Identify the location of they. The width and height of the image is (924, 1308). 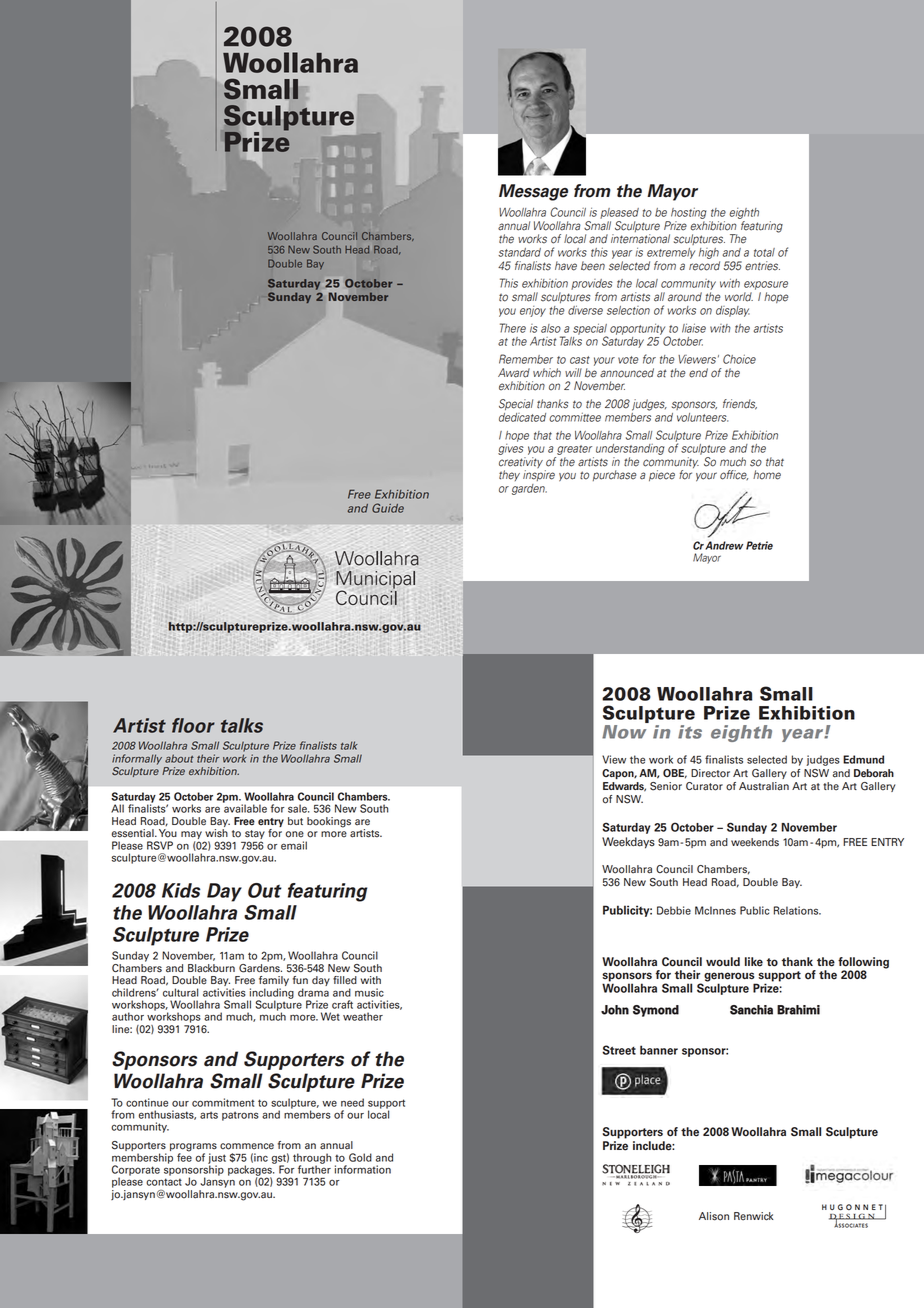
(509, 475).
